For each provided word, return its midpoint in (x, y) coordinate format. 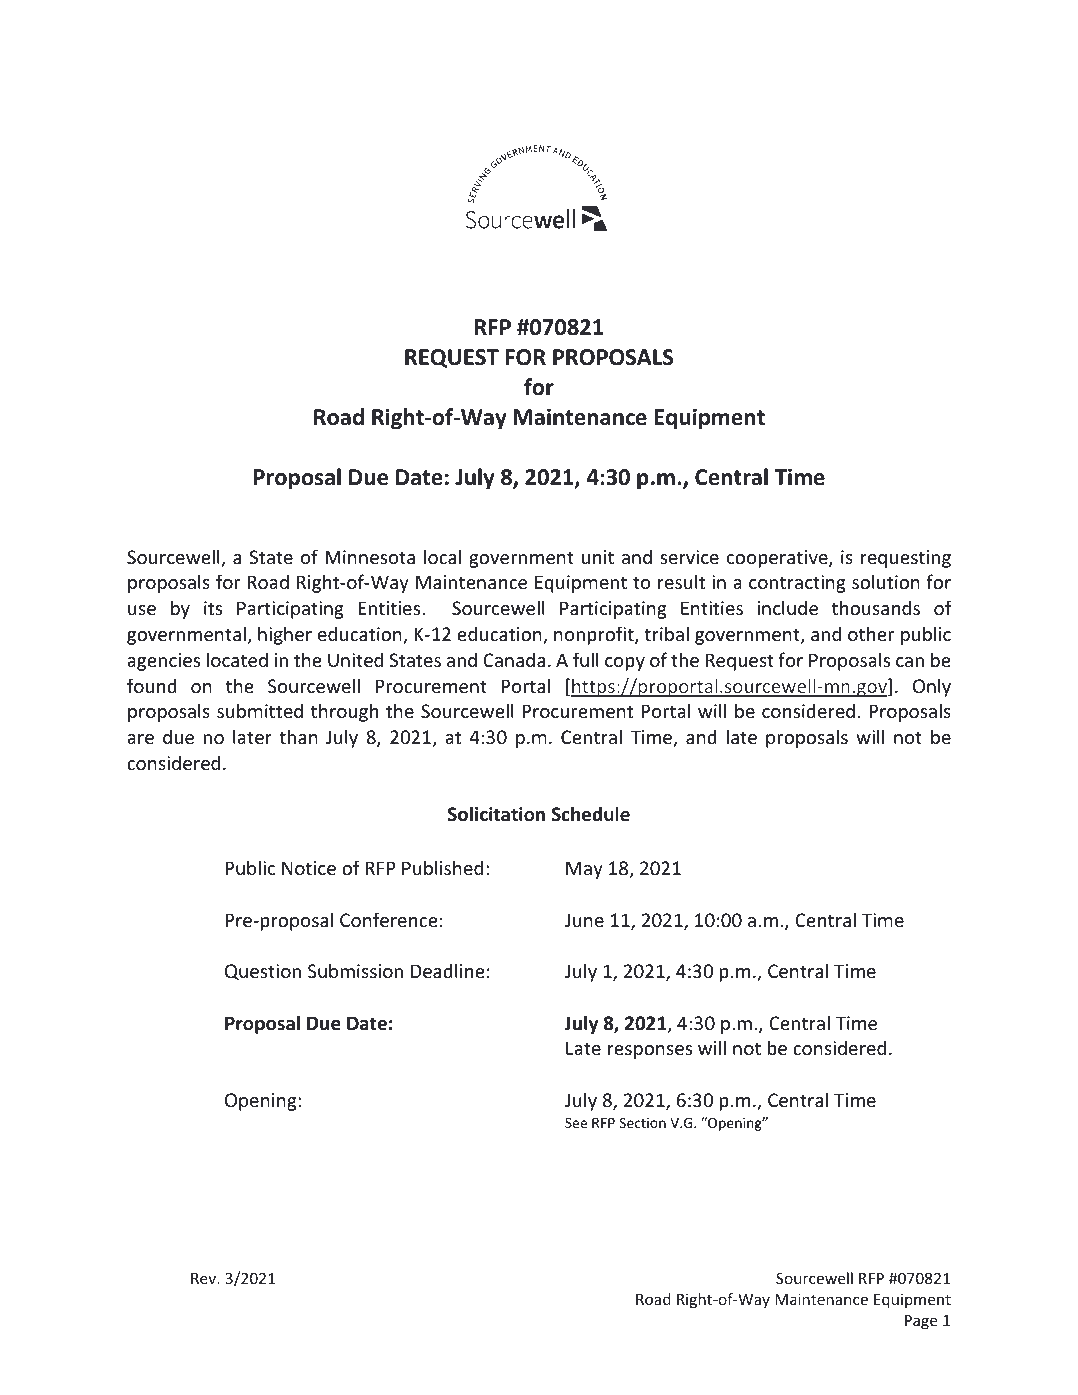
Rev (205, 1278)
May (584, 870)
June (584, 920)
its (213, 608)
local (442, 556)
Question (263, 972)
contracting (797, 584)
